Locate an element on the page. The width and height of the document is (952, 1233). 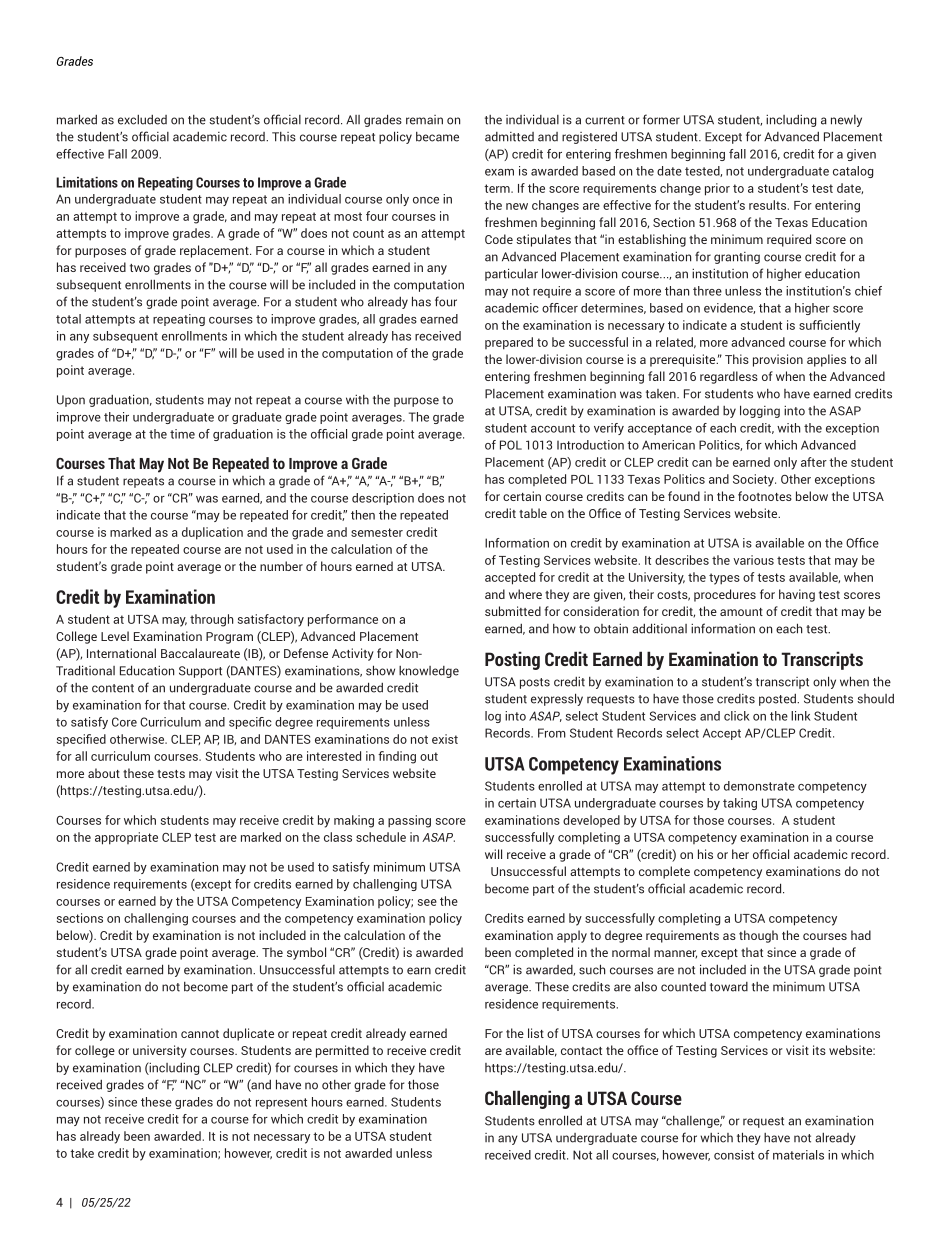
represent is located at coordinates (281, 1103).
